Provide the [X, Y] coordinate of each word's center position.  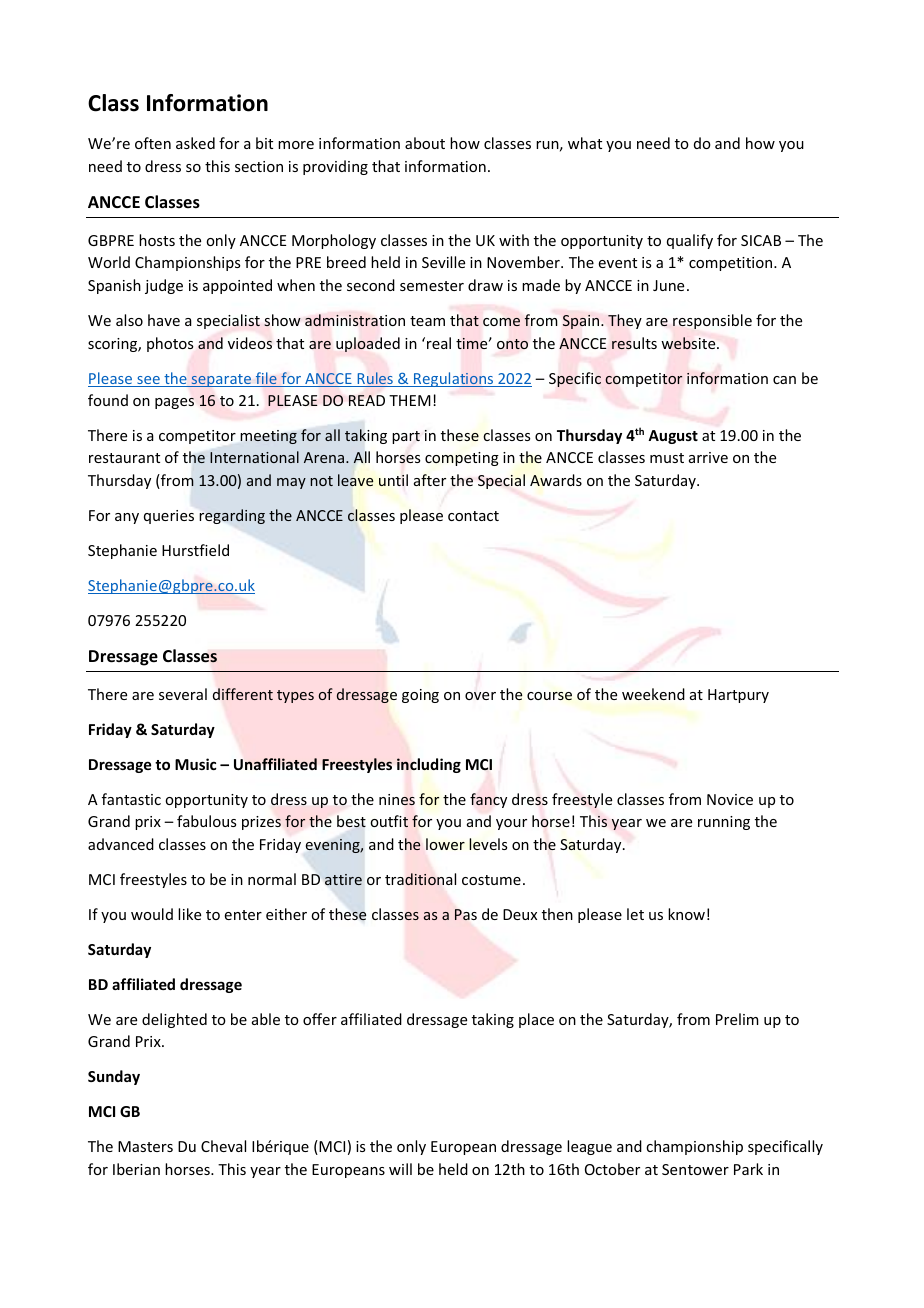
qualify [690, 241]
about [425, 143]
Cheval [223, 1146]
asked [195, 143]
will [400, 1169]
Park [748, 1169]
